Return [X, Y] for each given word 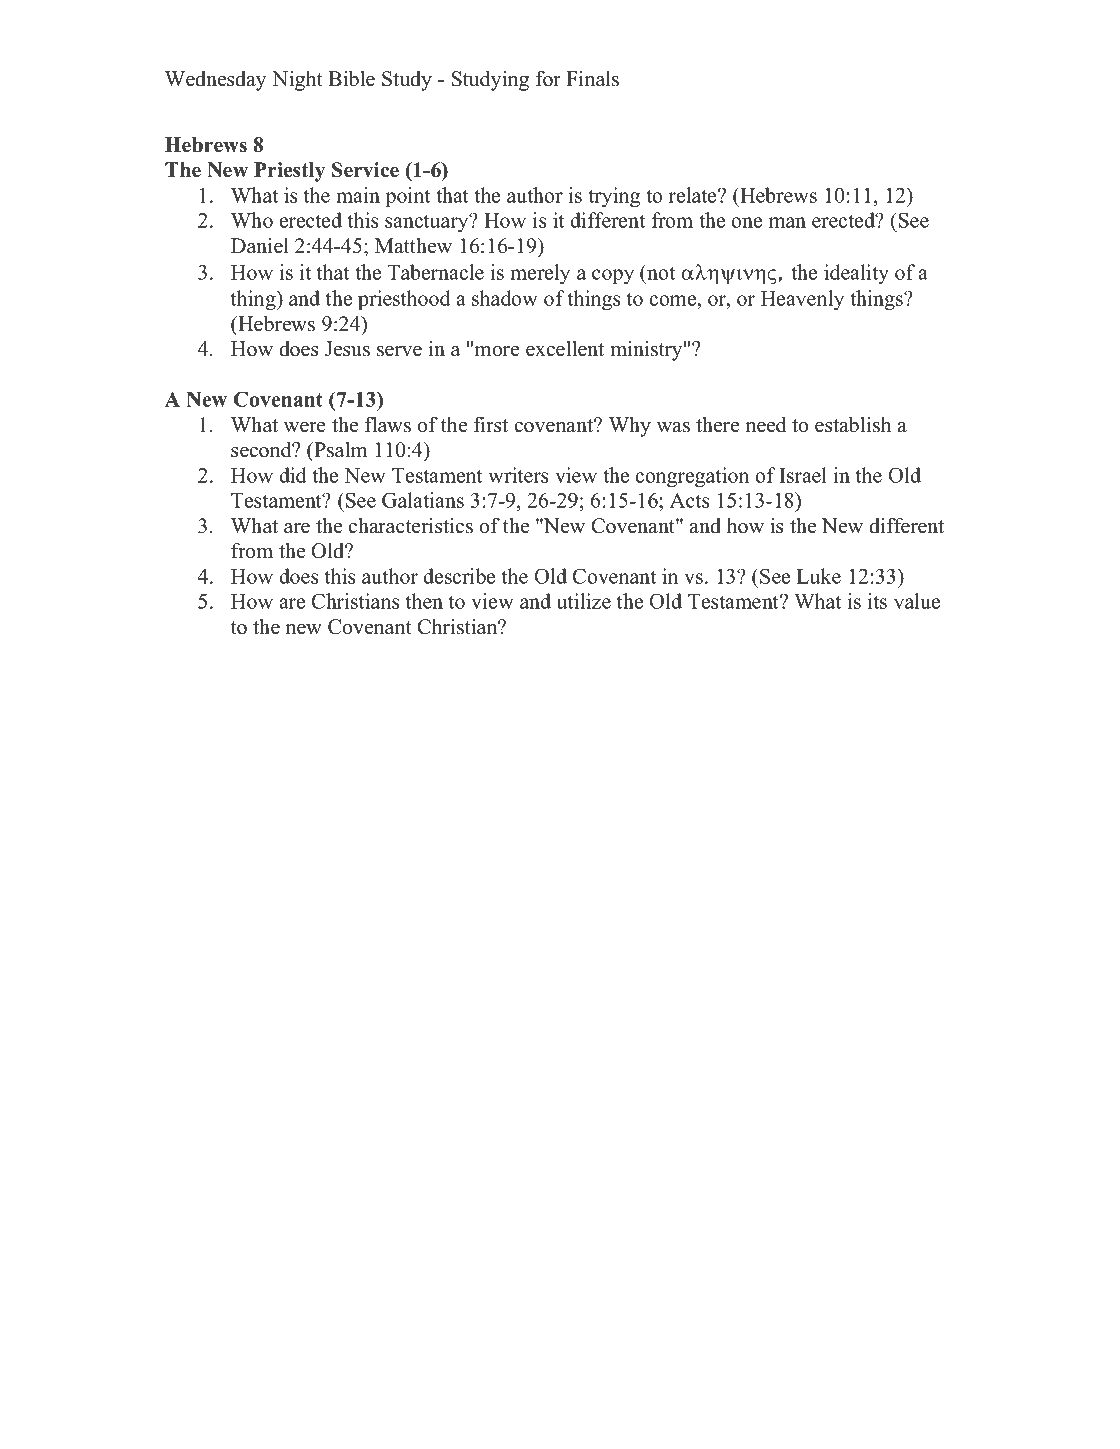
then [424, 601]
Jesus [347, 349]
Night [297, 81]
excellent [565, 349]
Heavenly [802, 300]
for [548, 79]
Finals [592, 79]
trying [614, 197]
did [293, 475]
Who [252, 220]
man [787, 222]
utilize [584, 601]
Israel [803, 475]
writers [518, 475]
